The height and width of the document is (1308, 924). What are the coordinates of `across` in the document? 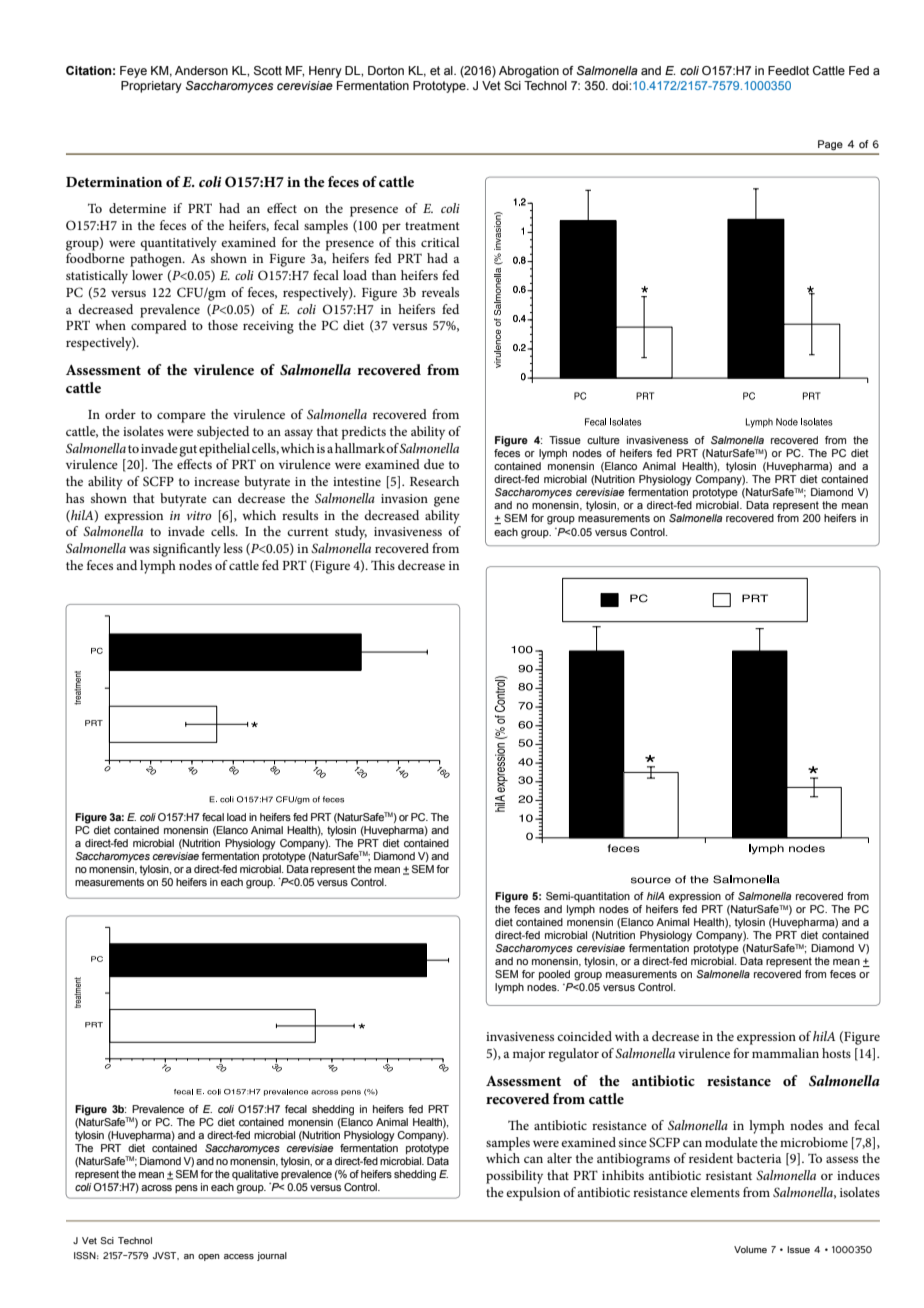 It's located at (156, 1188).
